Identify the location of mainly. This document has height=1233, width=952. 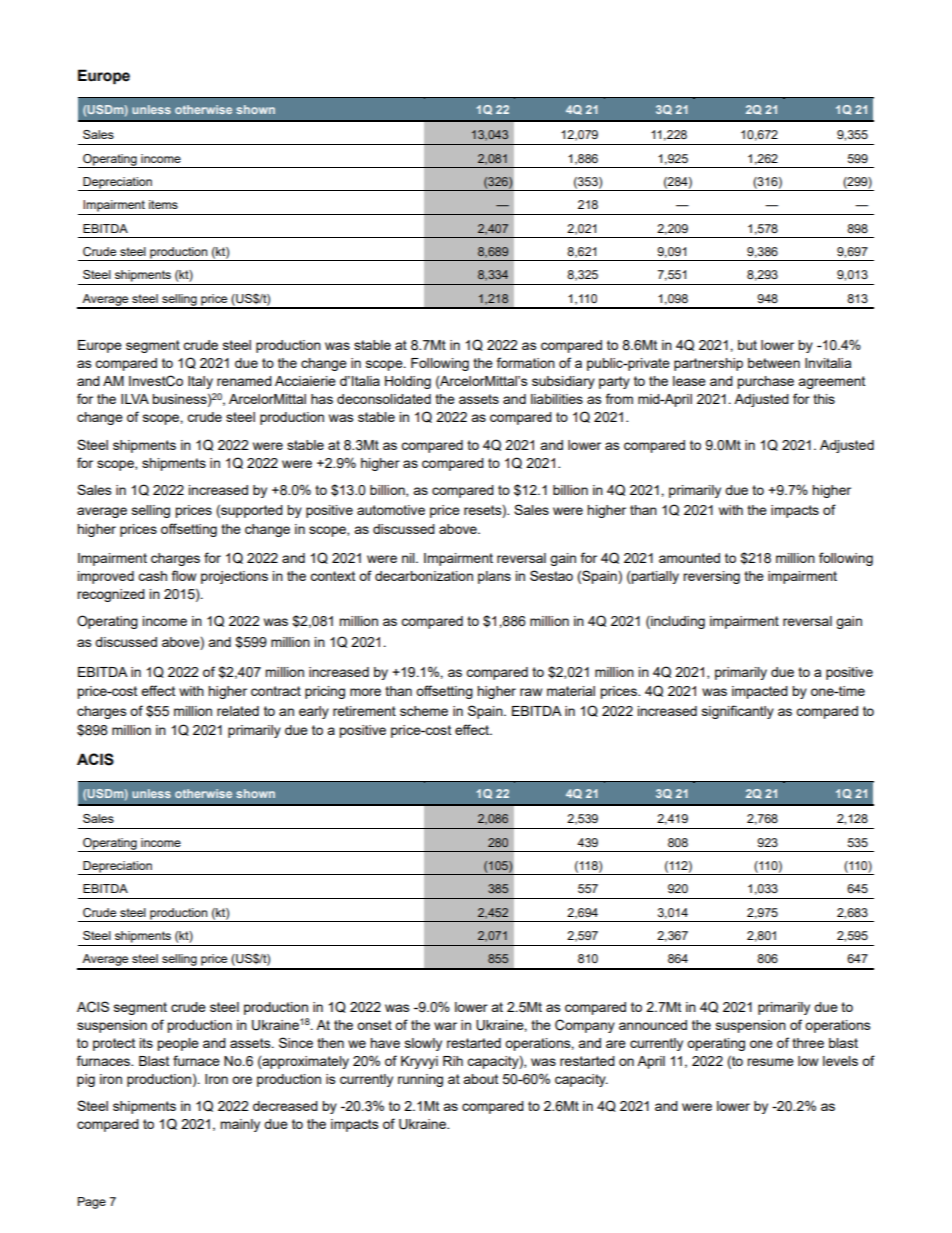
(240, 1125).
